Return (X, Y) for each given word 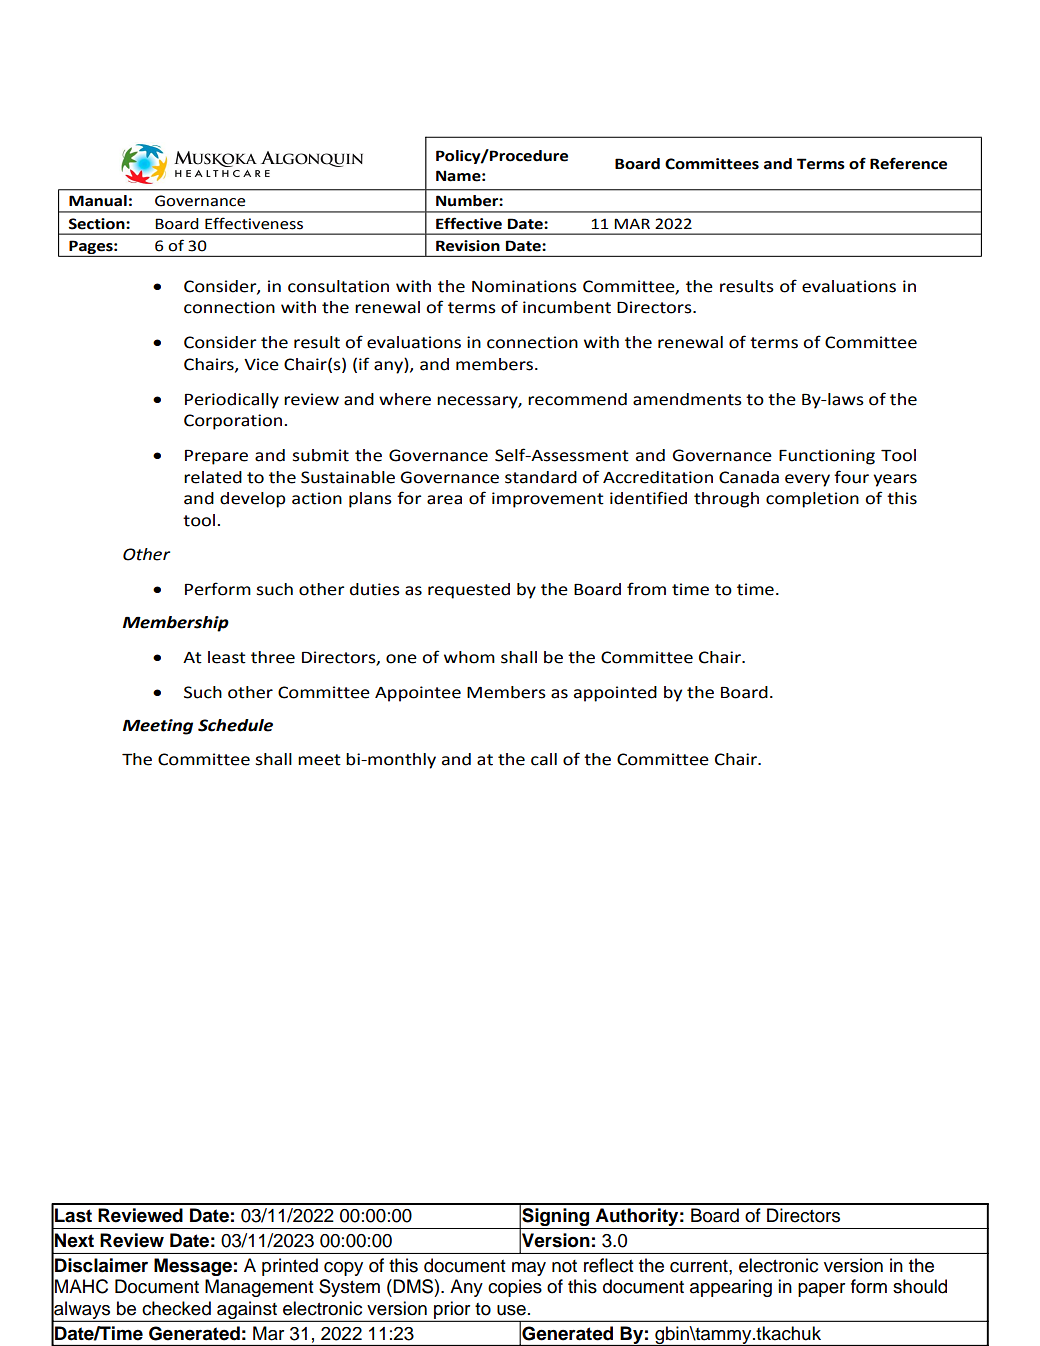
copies (515, 1288)
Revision (468, 246)
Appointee (418, 694)
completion (812, 500)
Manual (98, 201)
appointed (615, 694)
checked (176, 1308)
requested (469, 591)
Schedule (235, 725)
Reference (908, 163)
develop (253, 500)
